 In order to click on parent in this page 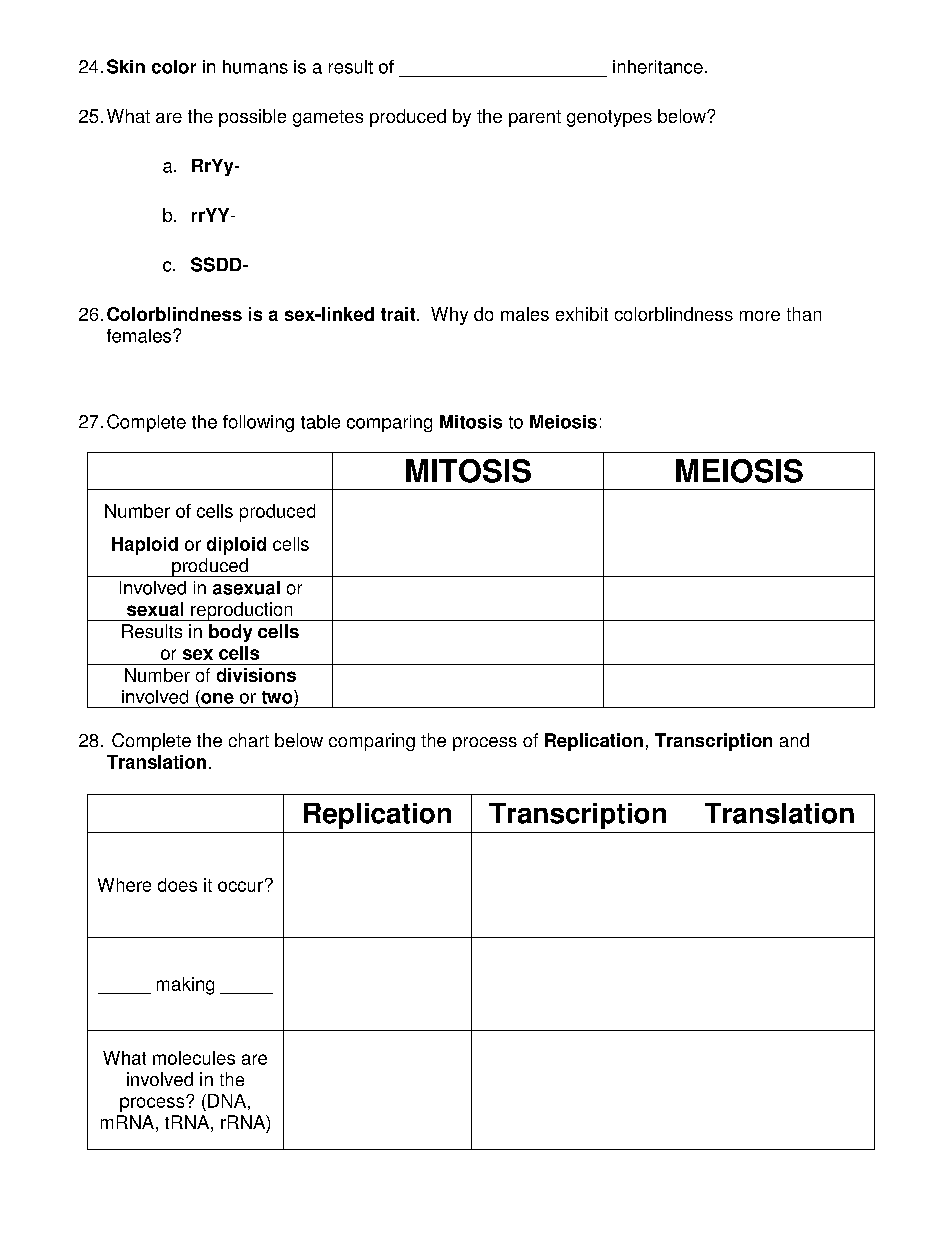, I will do `click(535, 118)`.
